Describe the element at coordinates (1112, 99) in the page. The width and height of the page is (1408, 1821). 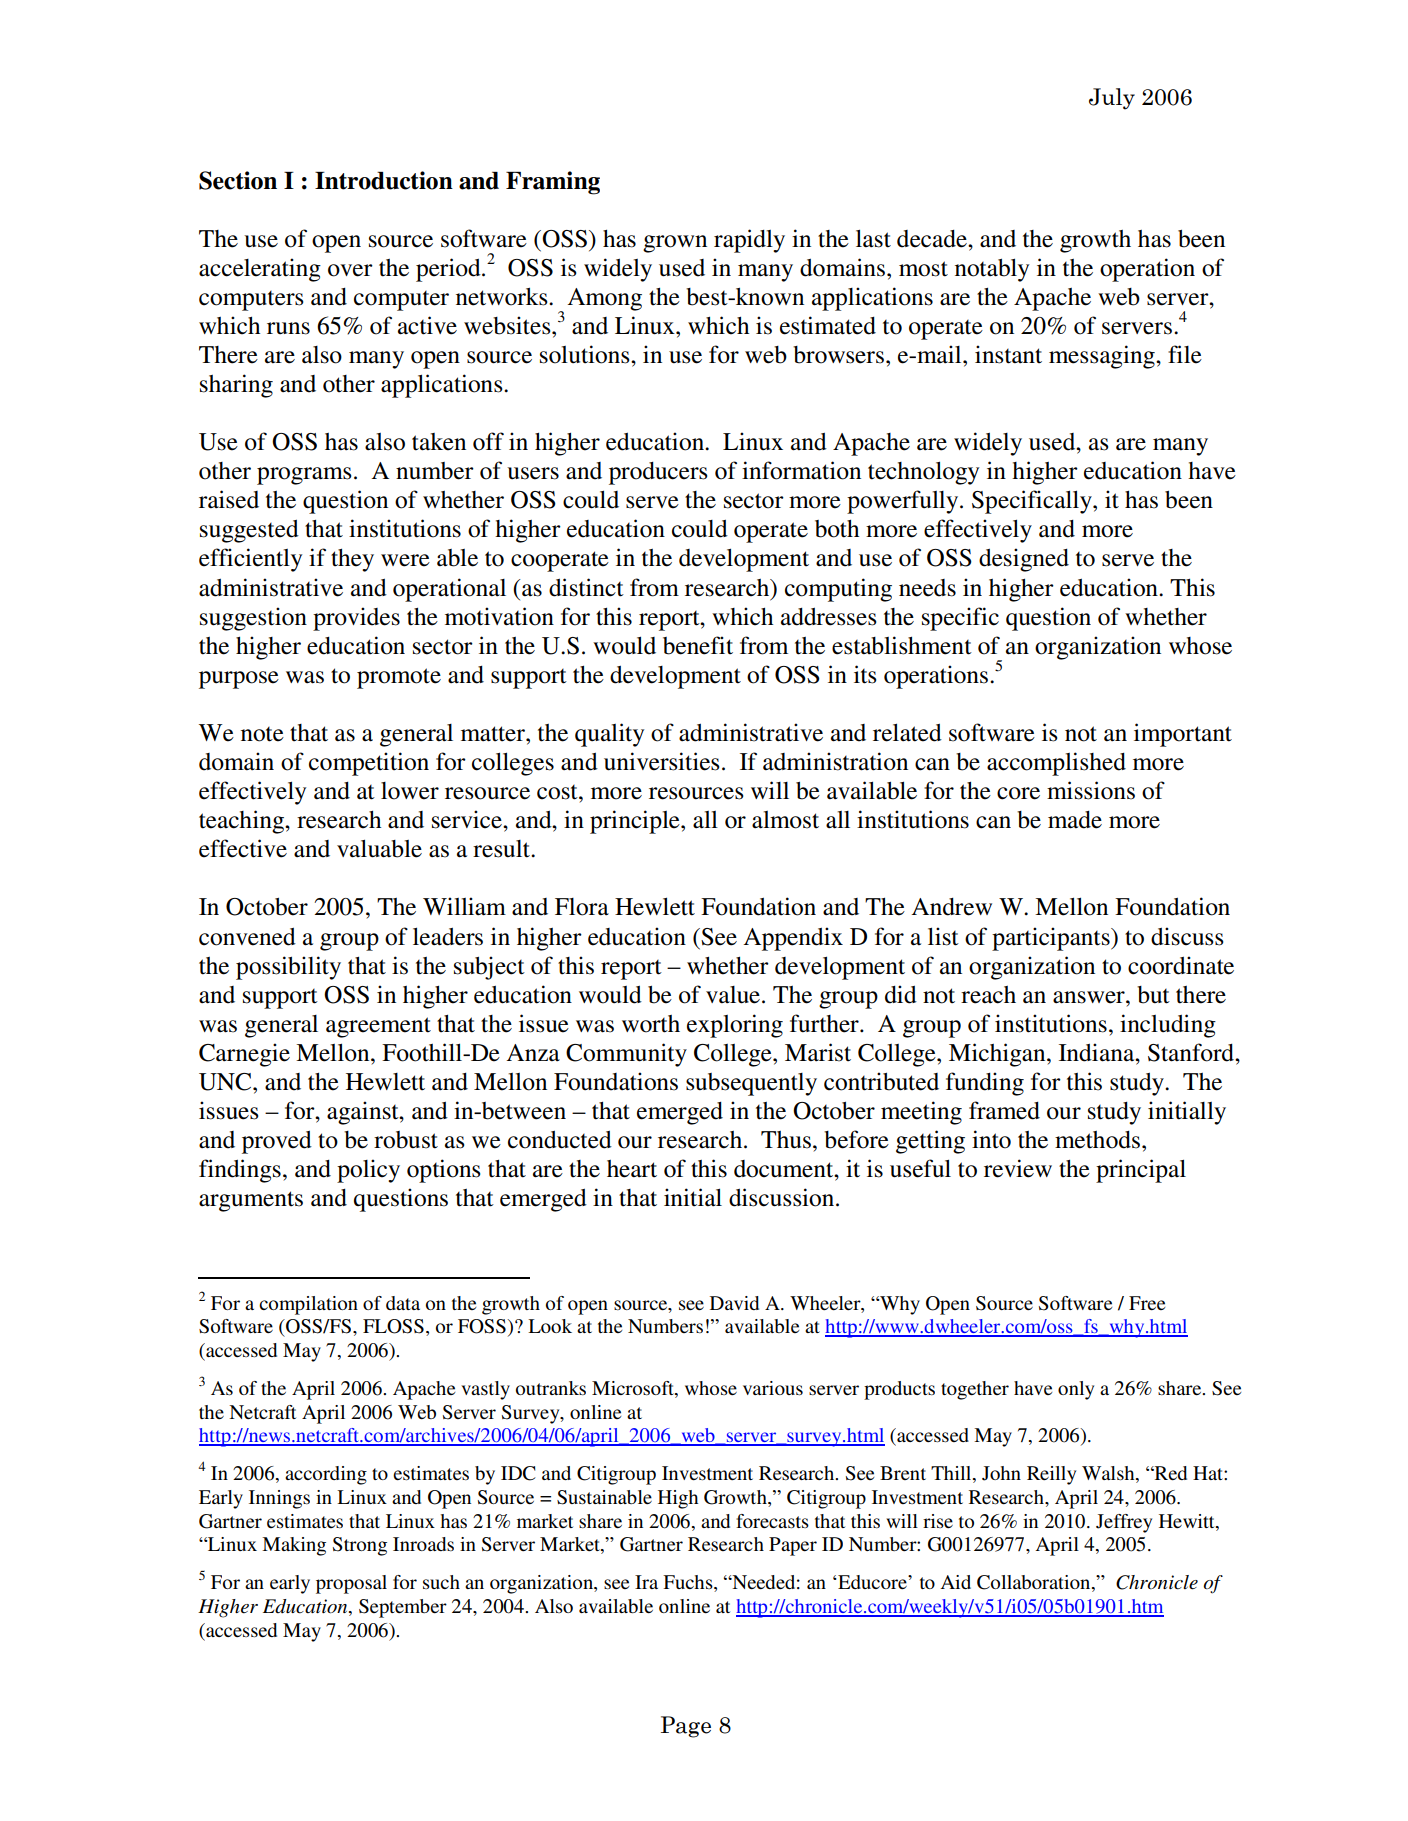
I see `July` at that location.
